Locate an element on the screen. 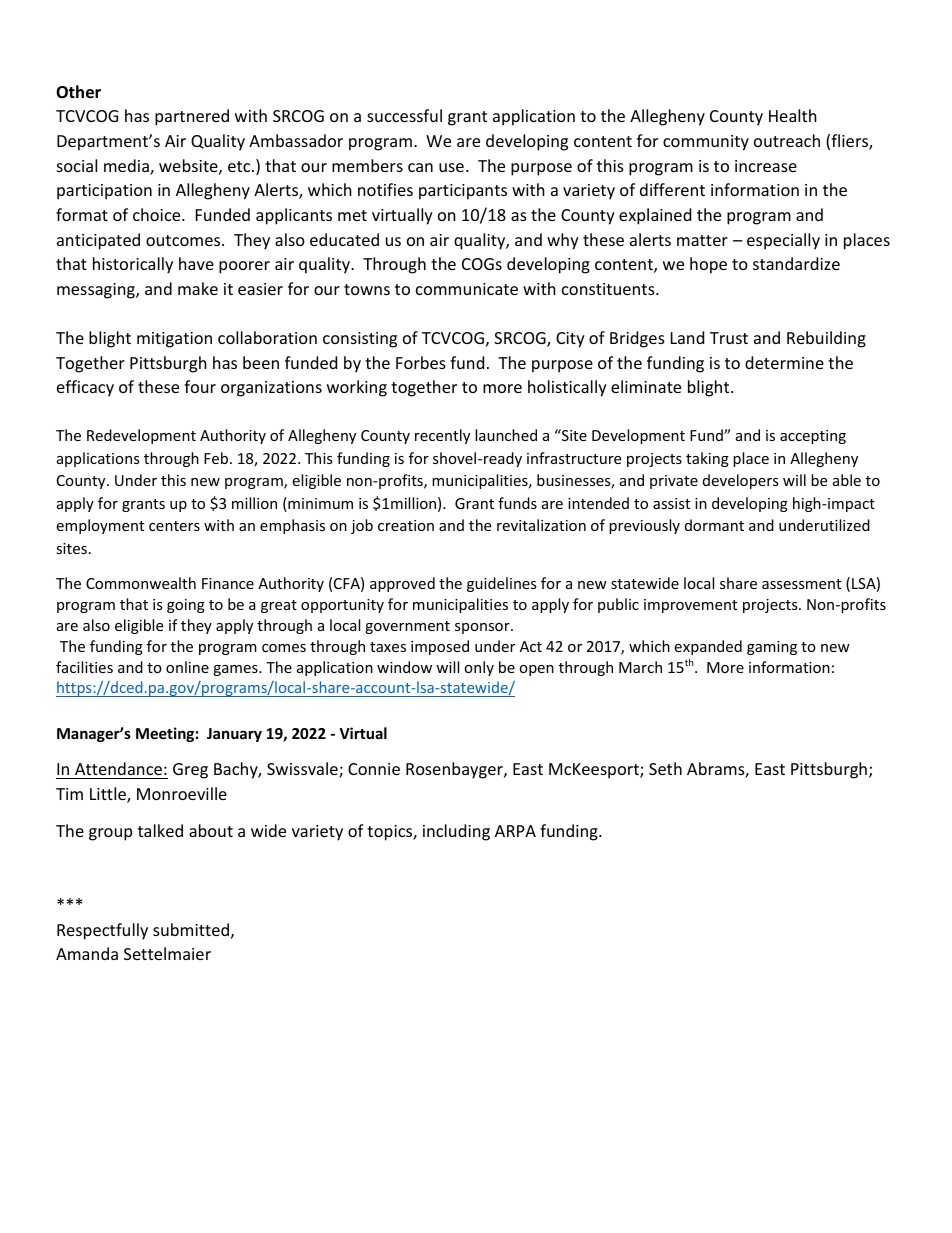  January is located at coordinates (234, 735).
